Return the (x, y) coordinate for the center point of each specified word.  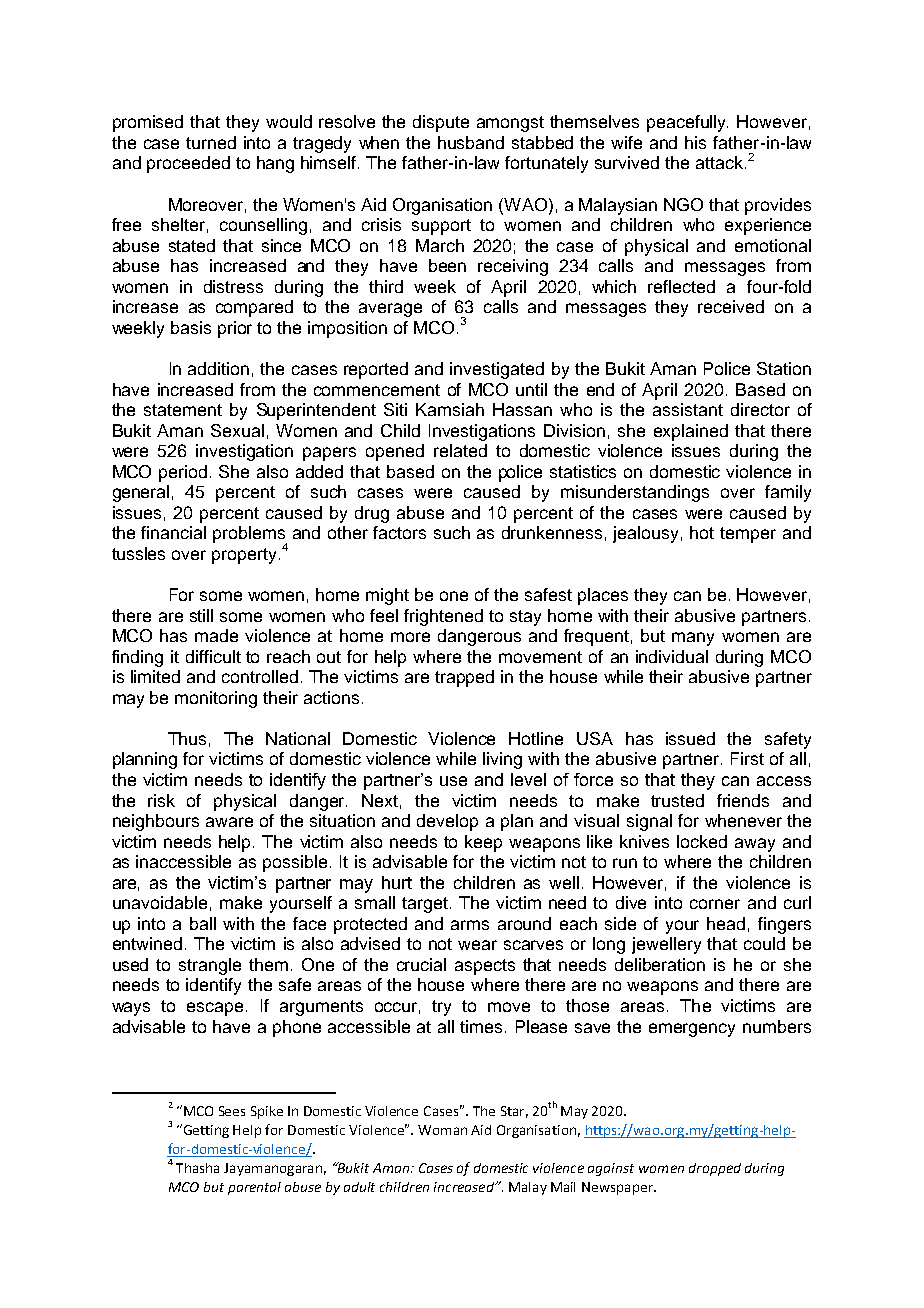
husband (471, 142)
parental (254, 1188)
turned (211, 142)
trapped (464, 678)
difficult (213, 656)
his (695, 142)
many (693, 639)
